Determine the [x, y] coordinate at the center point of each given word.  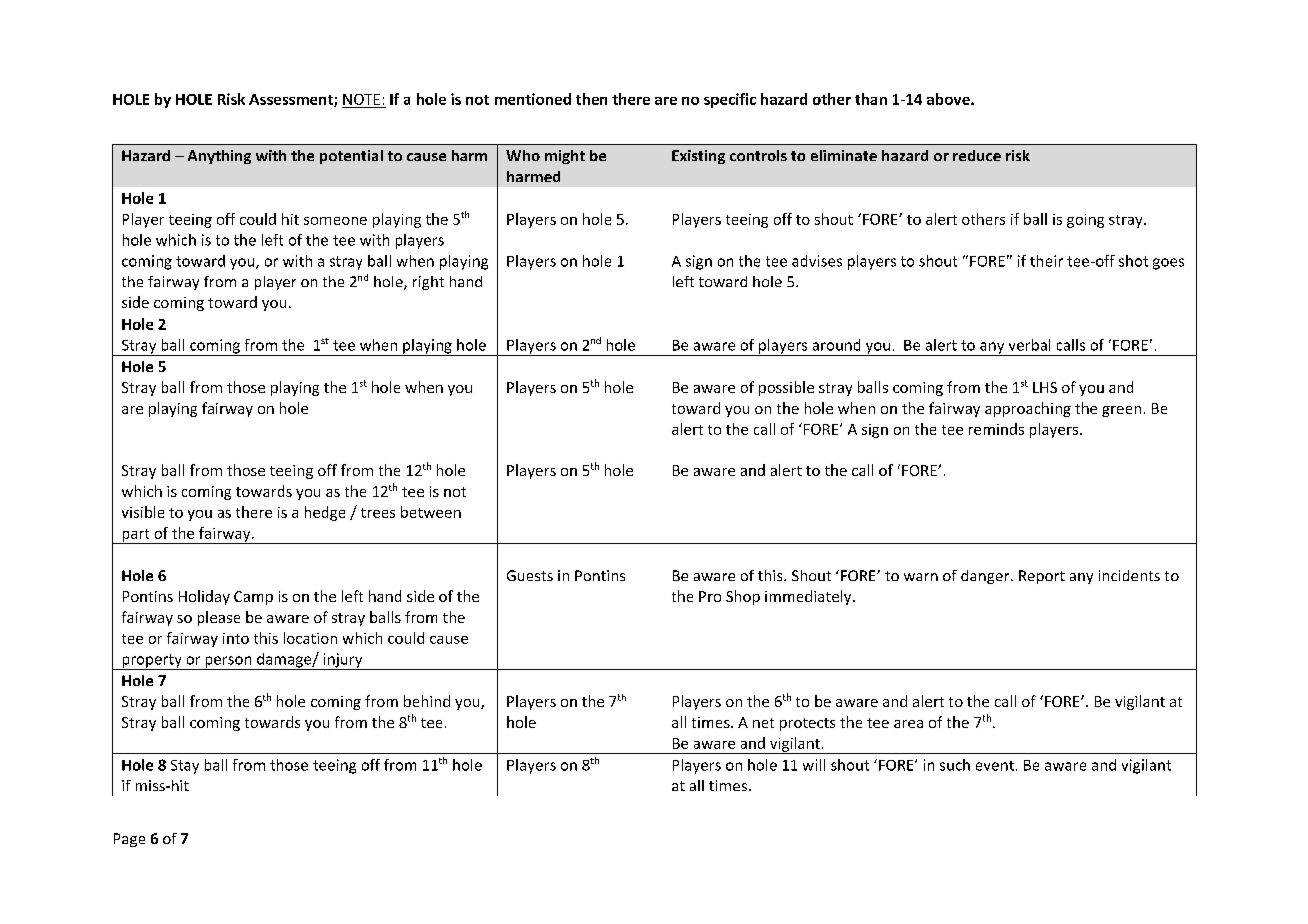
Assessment [292, 100]
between [431, 512]
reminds [996, 429]
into [236, 638]
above [949, 99]
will [814, 765]
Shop [743, 597]
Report [1042, 577]
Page [129, 840]
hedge [325, 513]
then [591, 99]
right [428, 283]
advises [817, 261]
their [1046, 261]
